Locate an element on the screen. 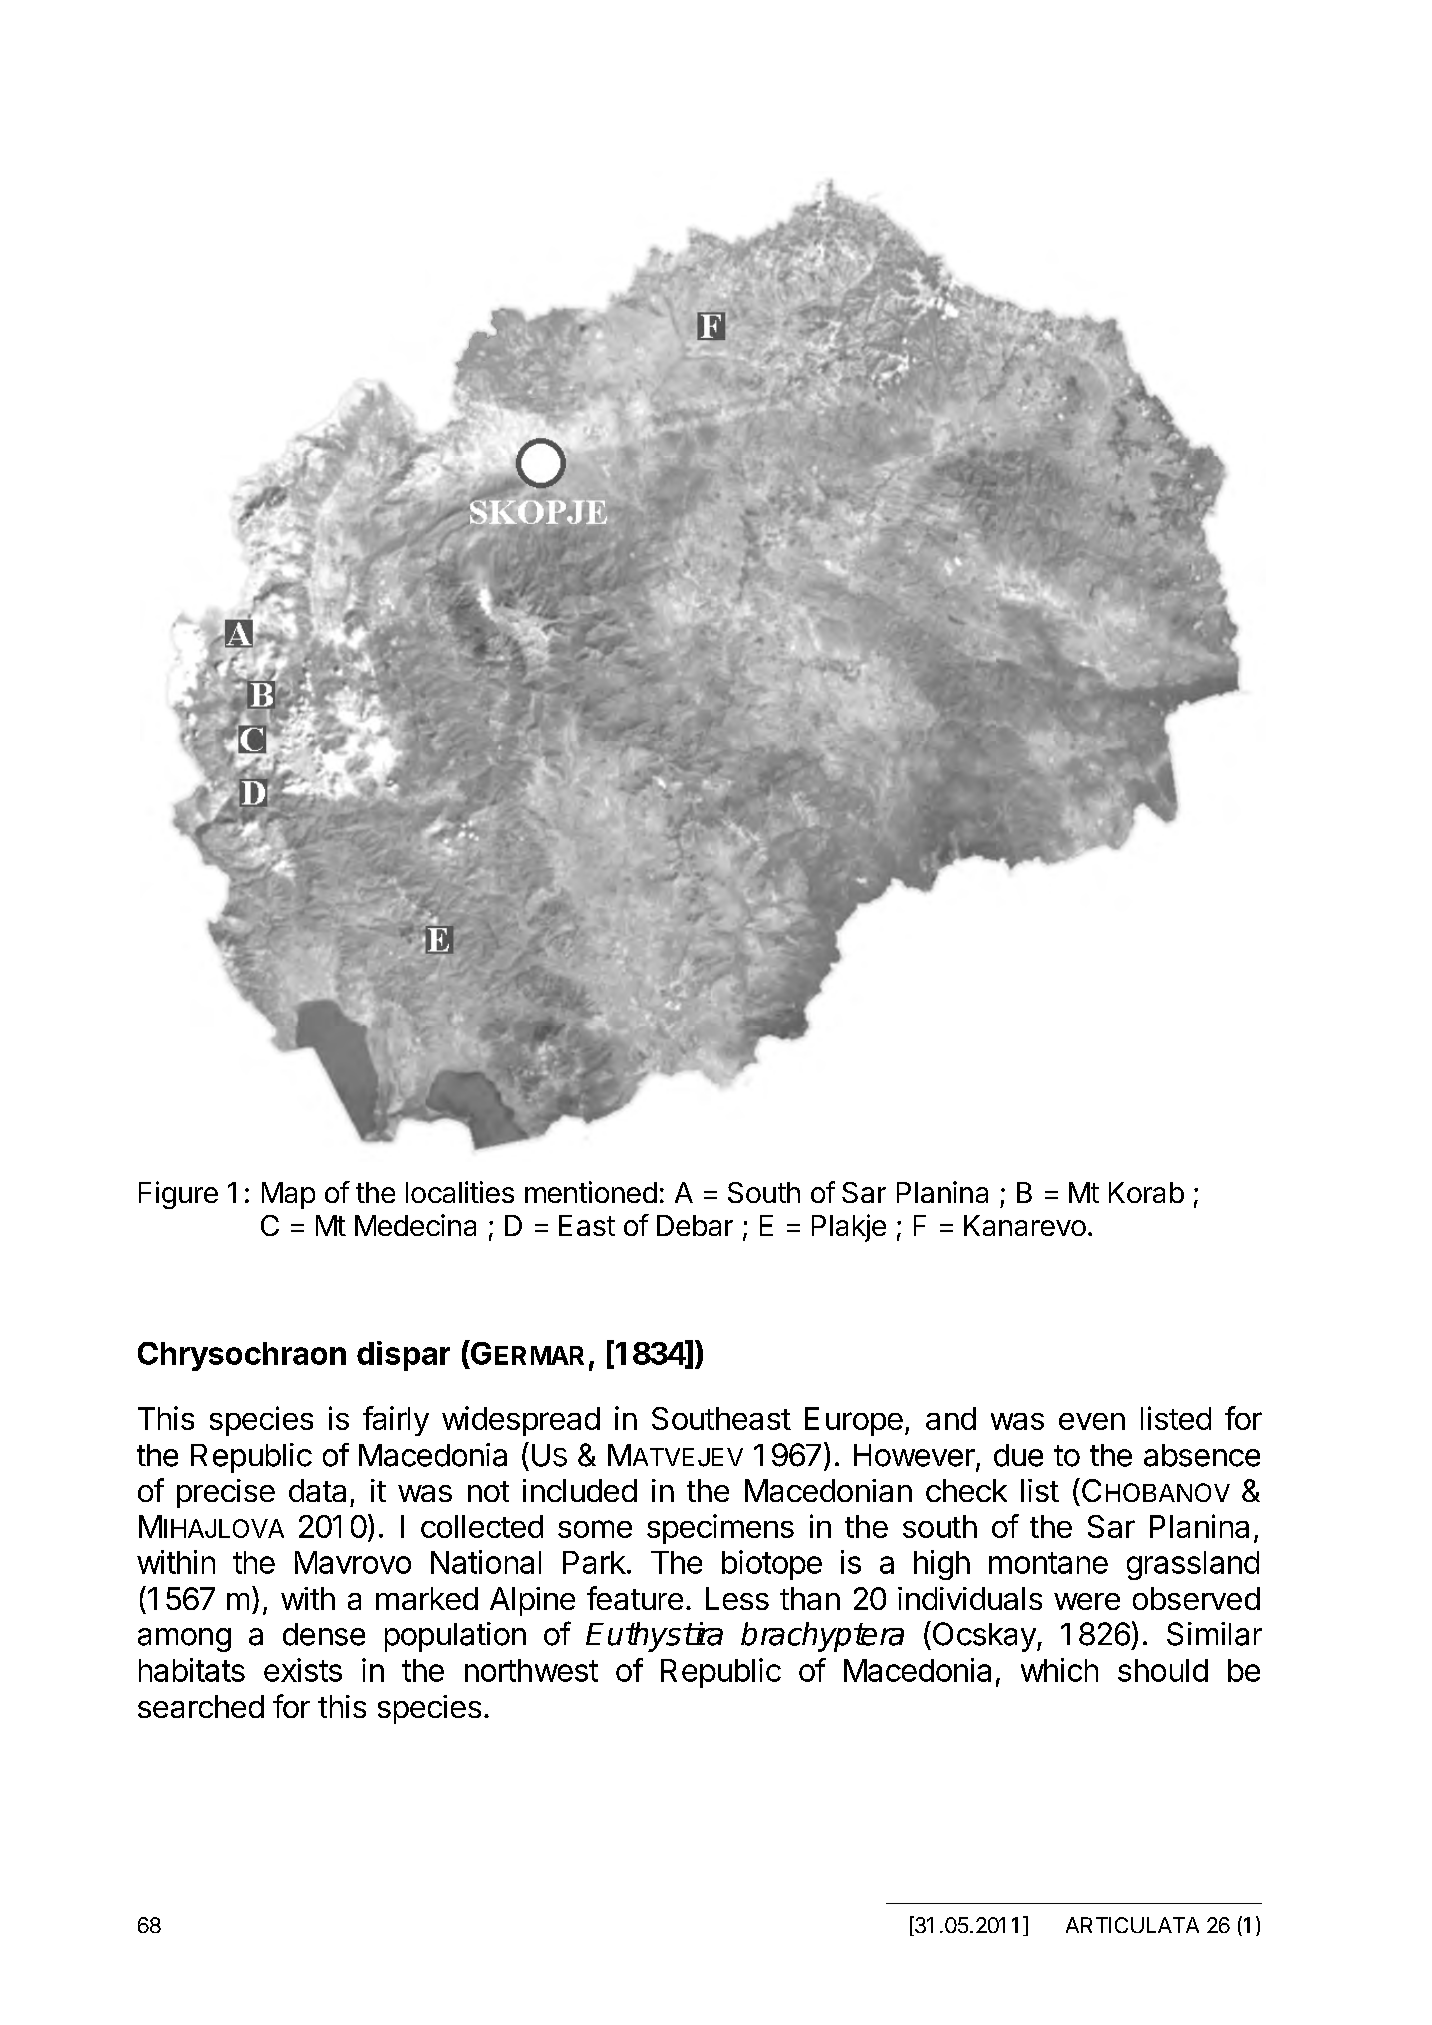  exists is located at coordinates (303, 1670).
